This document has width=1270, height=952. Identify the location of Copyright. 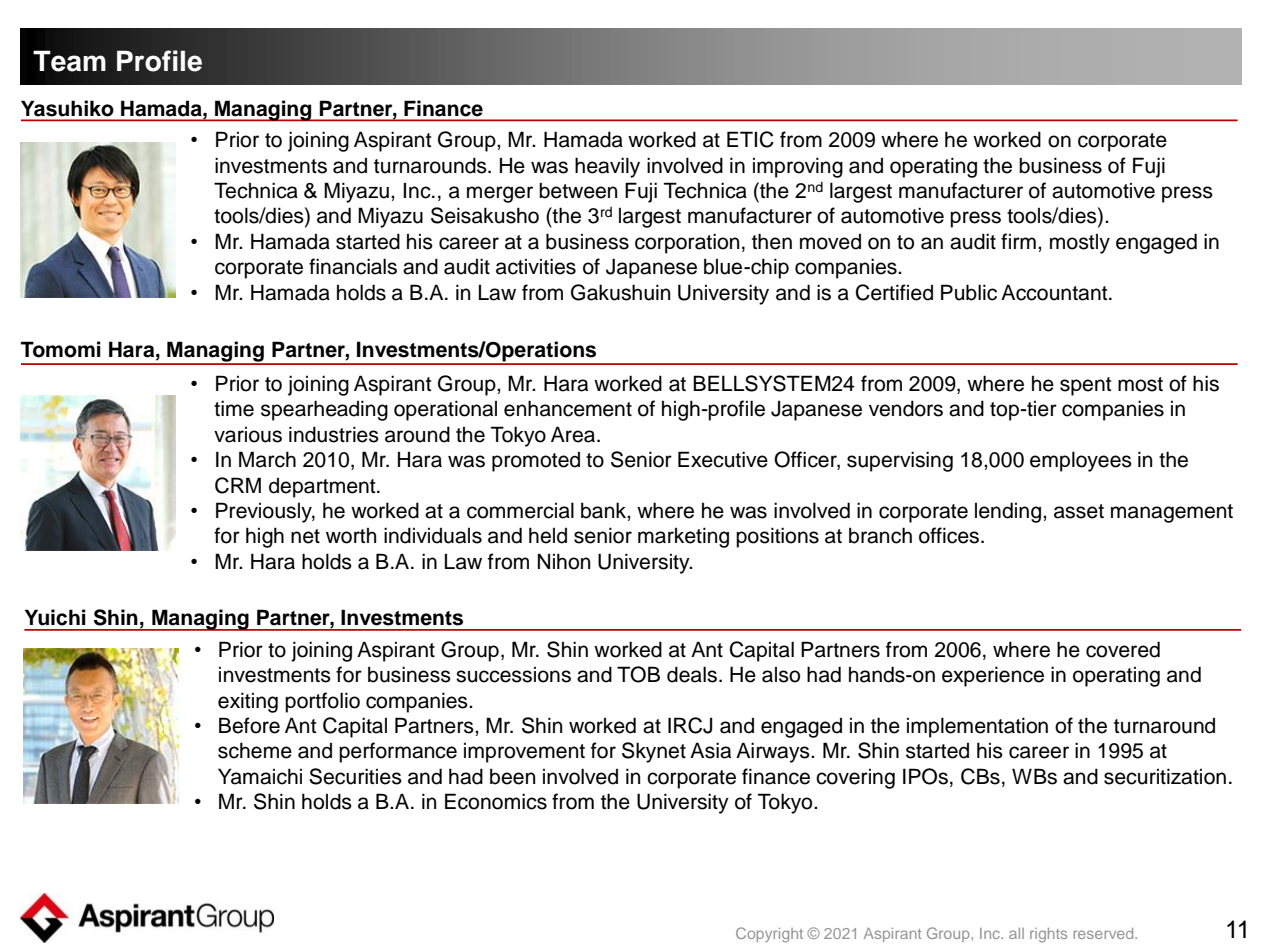
(769, 935).
